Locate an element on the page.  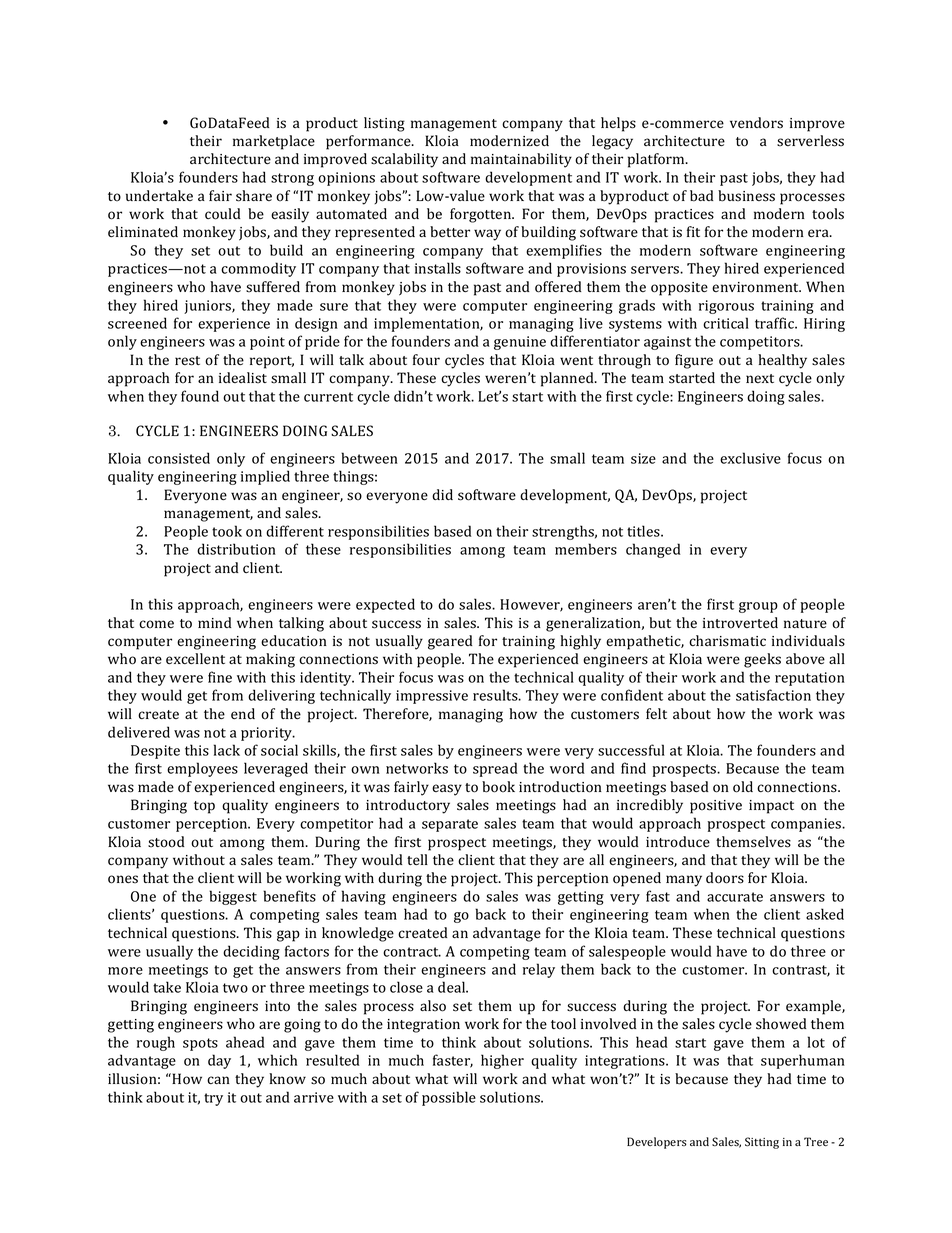
old is located at coordinates (743, 787).
